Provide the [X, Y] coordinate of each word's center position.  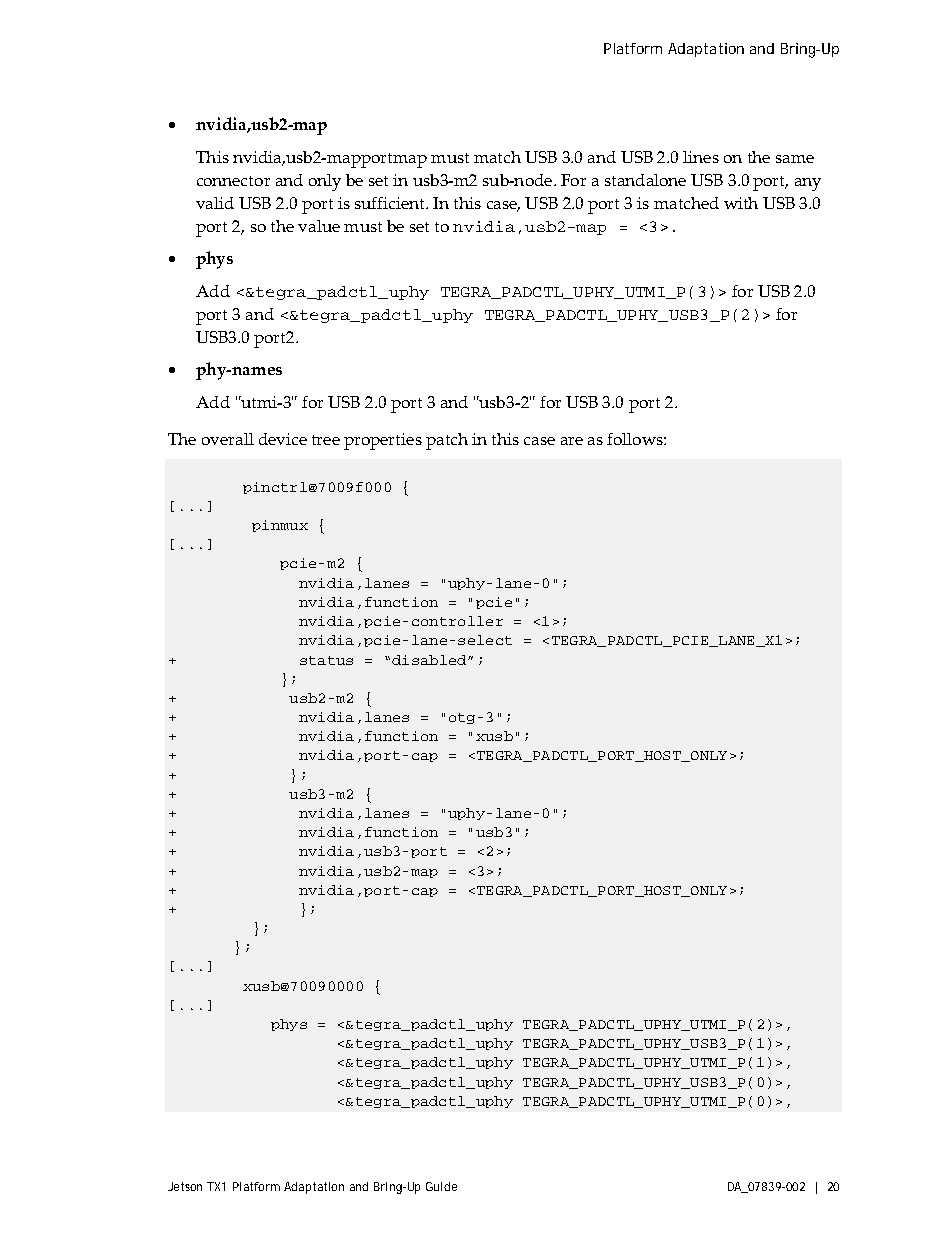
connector [233, 181]
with [741, 203]
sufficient [391, 203]
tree [326, 440]
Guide [441, 1186]
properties [383, 441]
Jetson [185, 1186]
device [283, 439]
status [326, 660]
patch [447, 441]
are [572, 441]
